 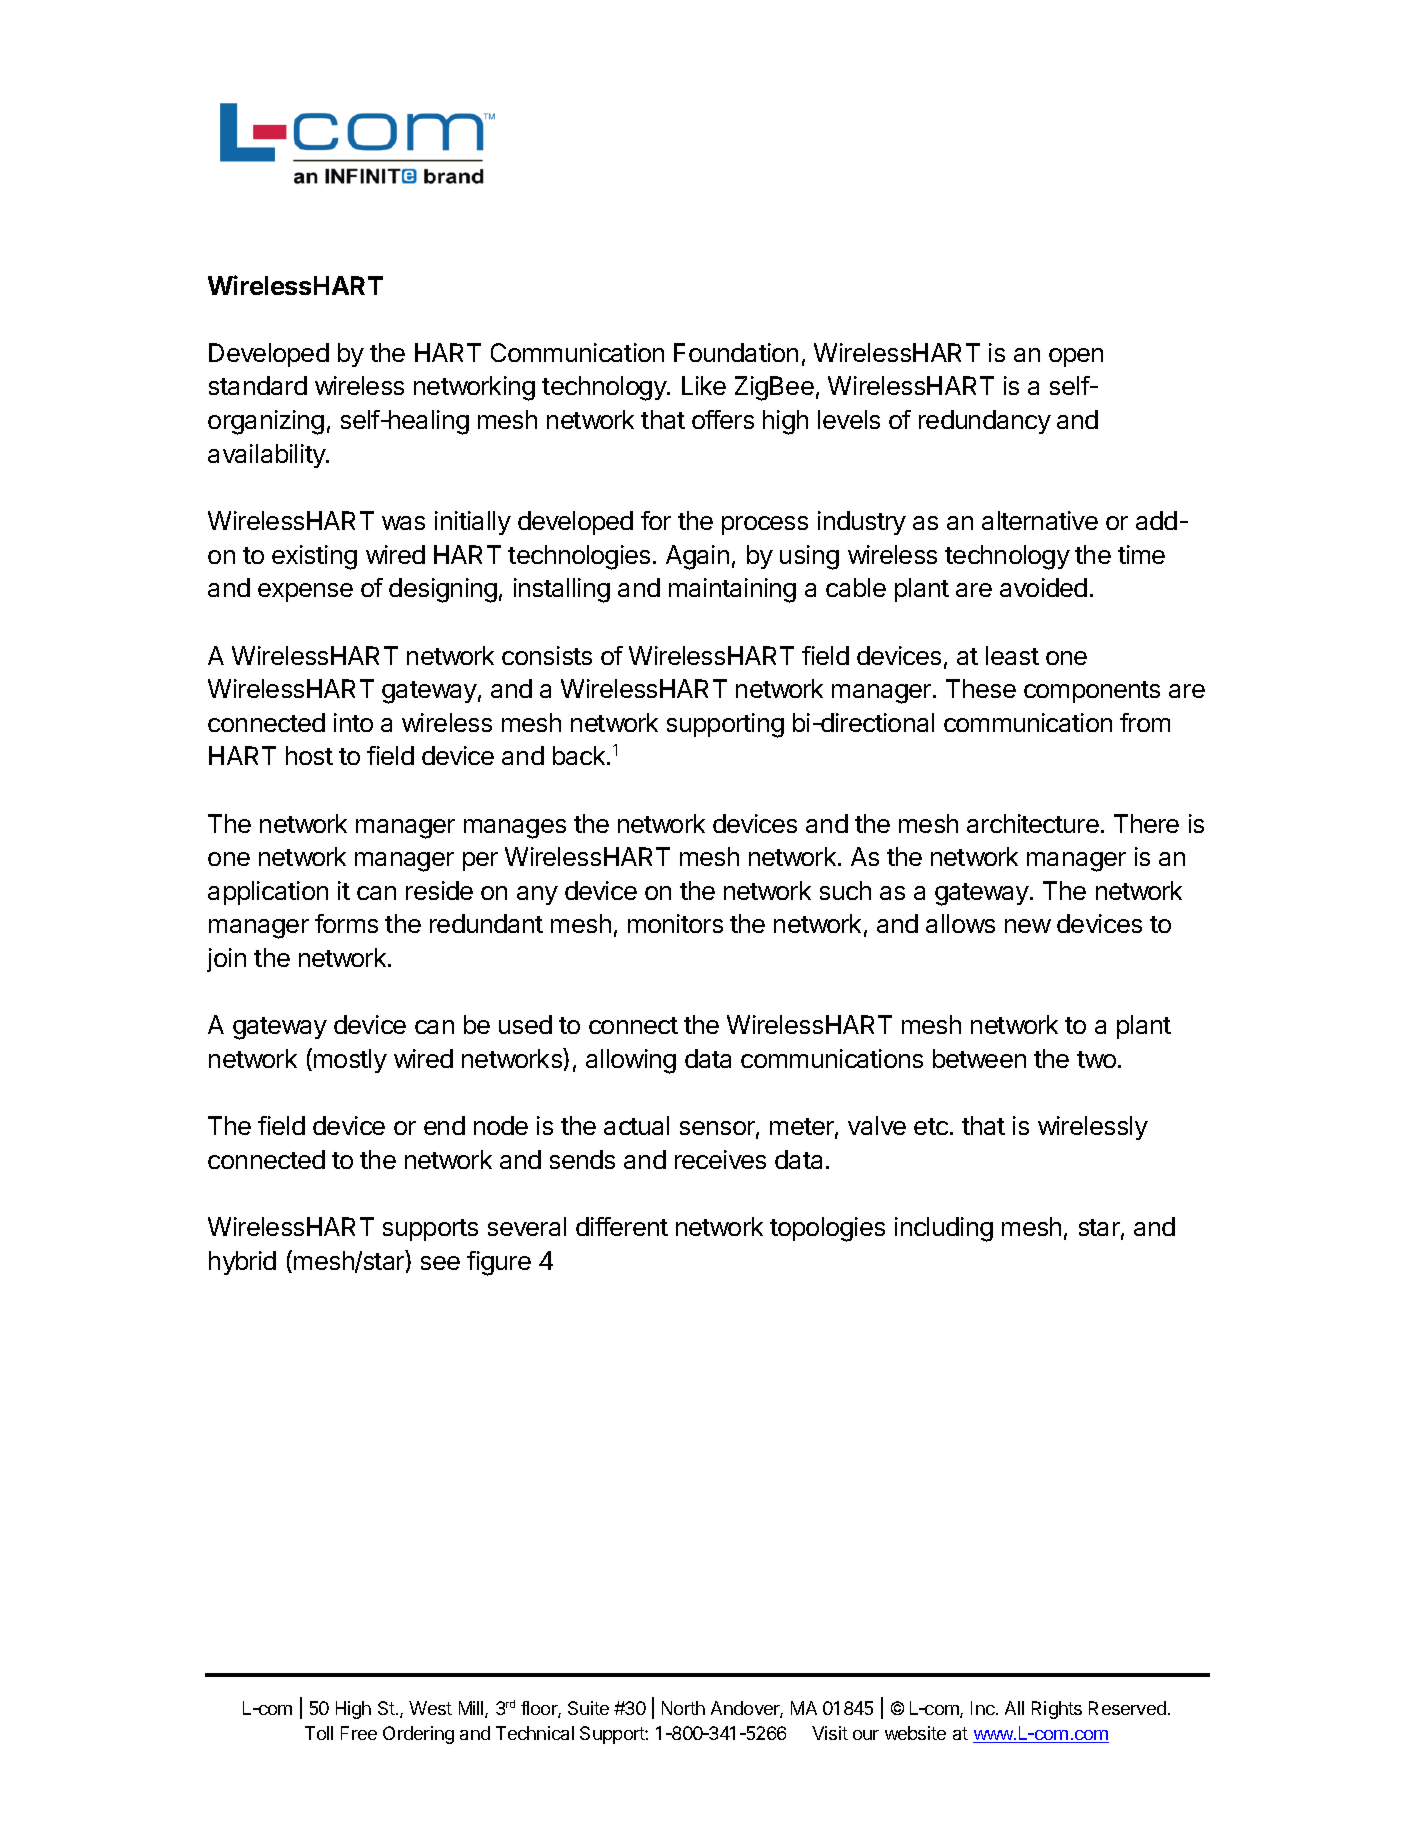 What do you see at coordinates (350, 1061) in the screenshot?
I see `mostly` at bounding box center [350, 1061].
